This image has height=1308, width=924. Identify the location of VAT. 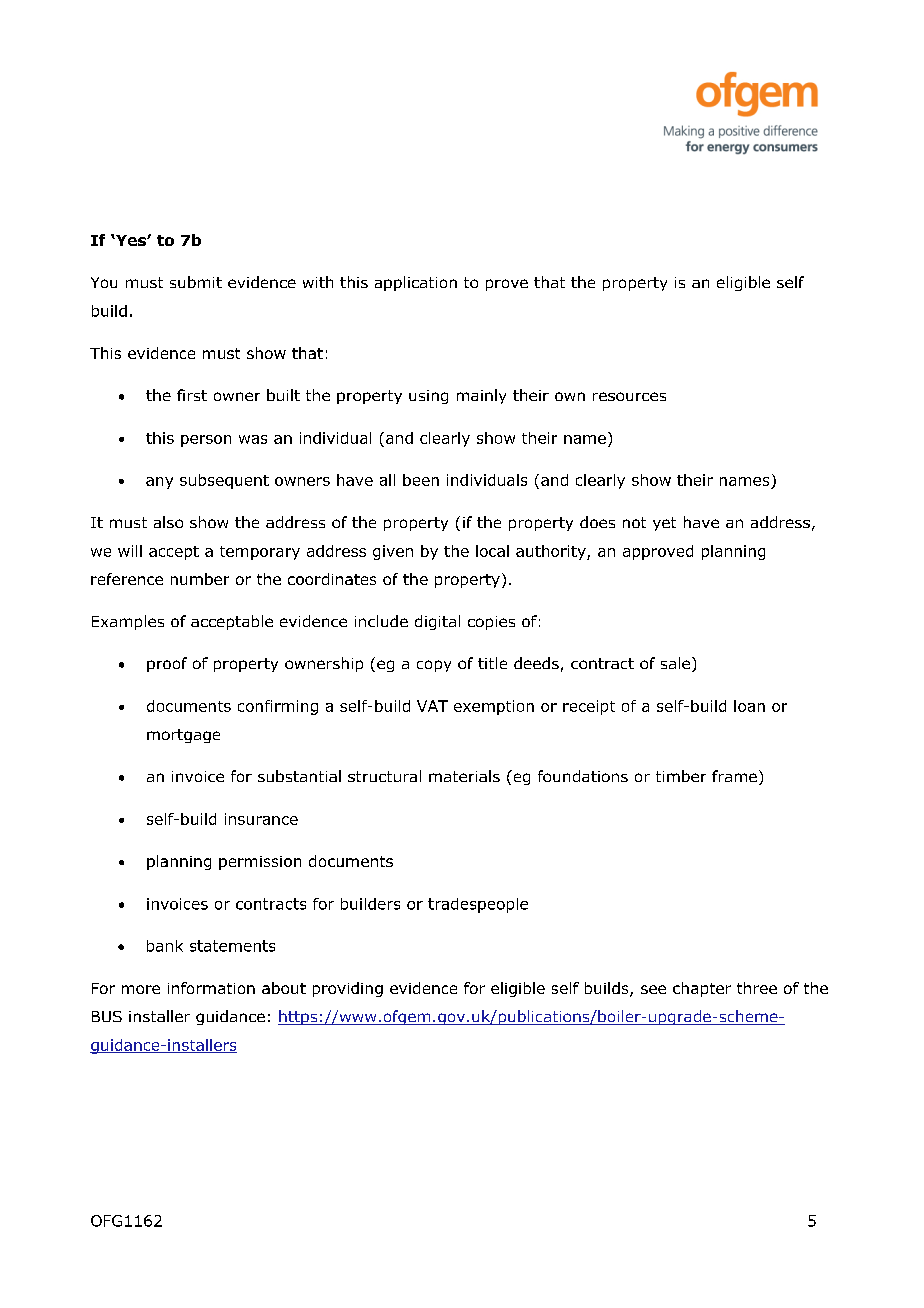
(432, 706).
